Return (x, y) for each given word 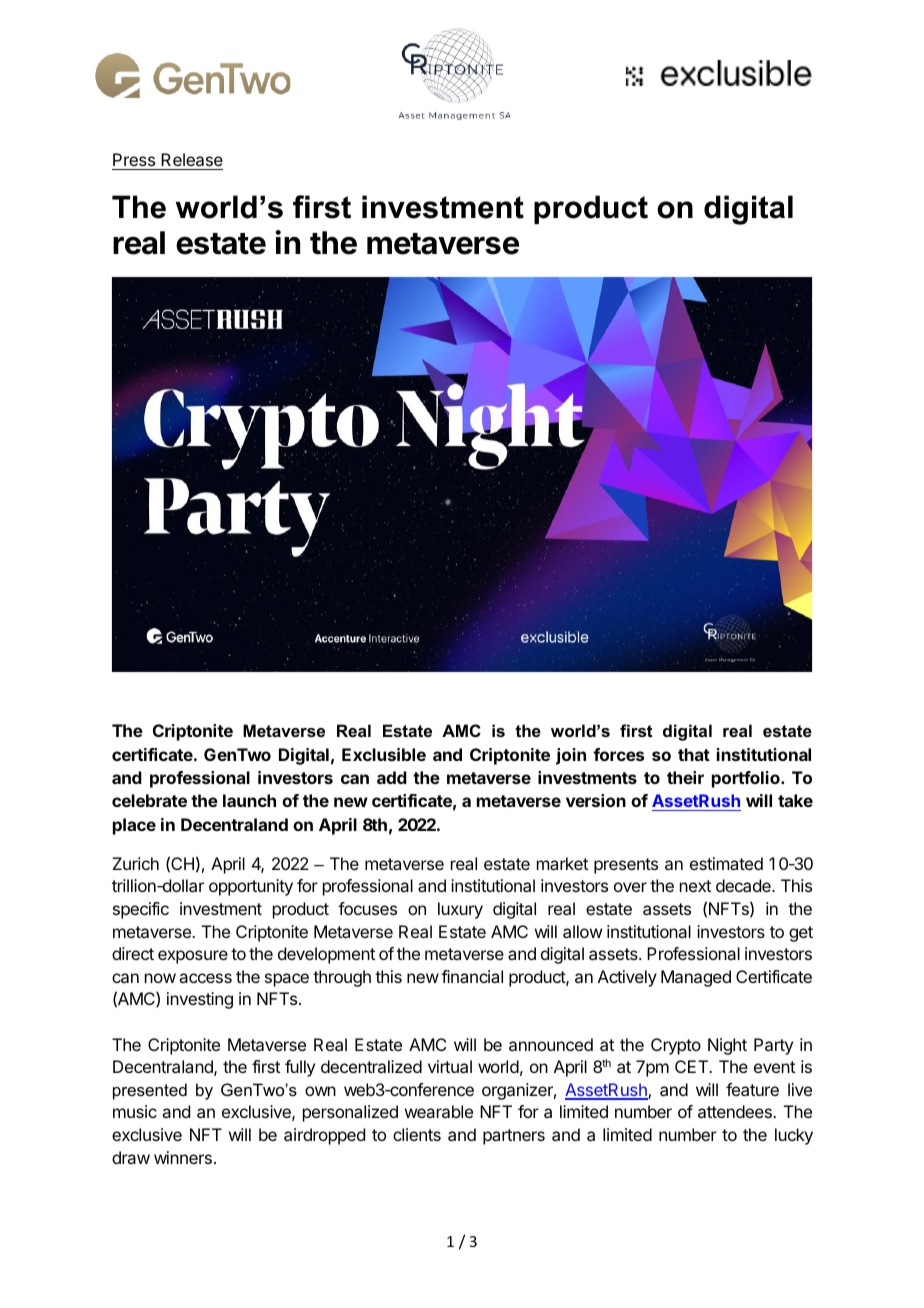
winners (183, 1157)
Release (191, 161)
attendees (736, 1111)
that (694, 754)
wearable (439, 1111)
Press (134, 161)
